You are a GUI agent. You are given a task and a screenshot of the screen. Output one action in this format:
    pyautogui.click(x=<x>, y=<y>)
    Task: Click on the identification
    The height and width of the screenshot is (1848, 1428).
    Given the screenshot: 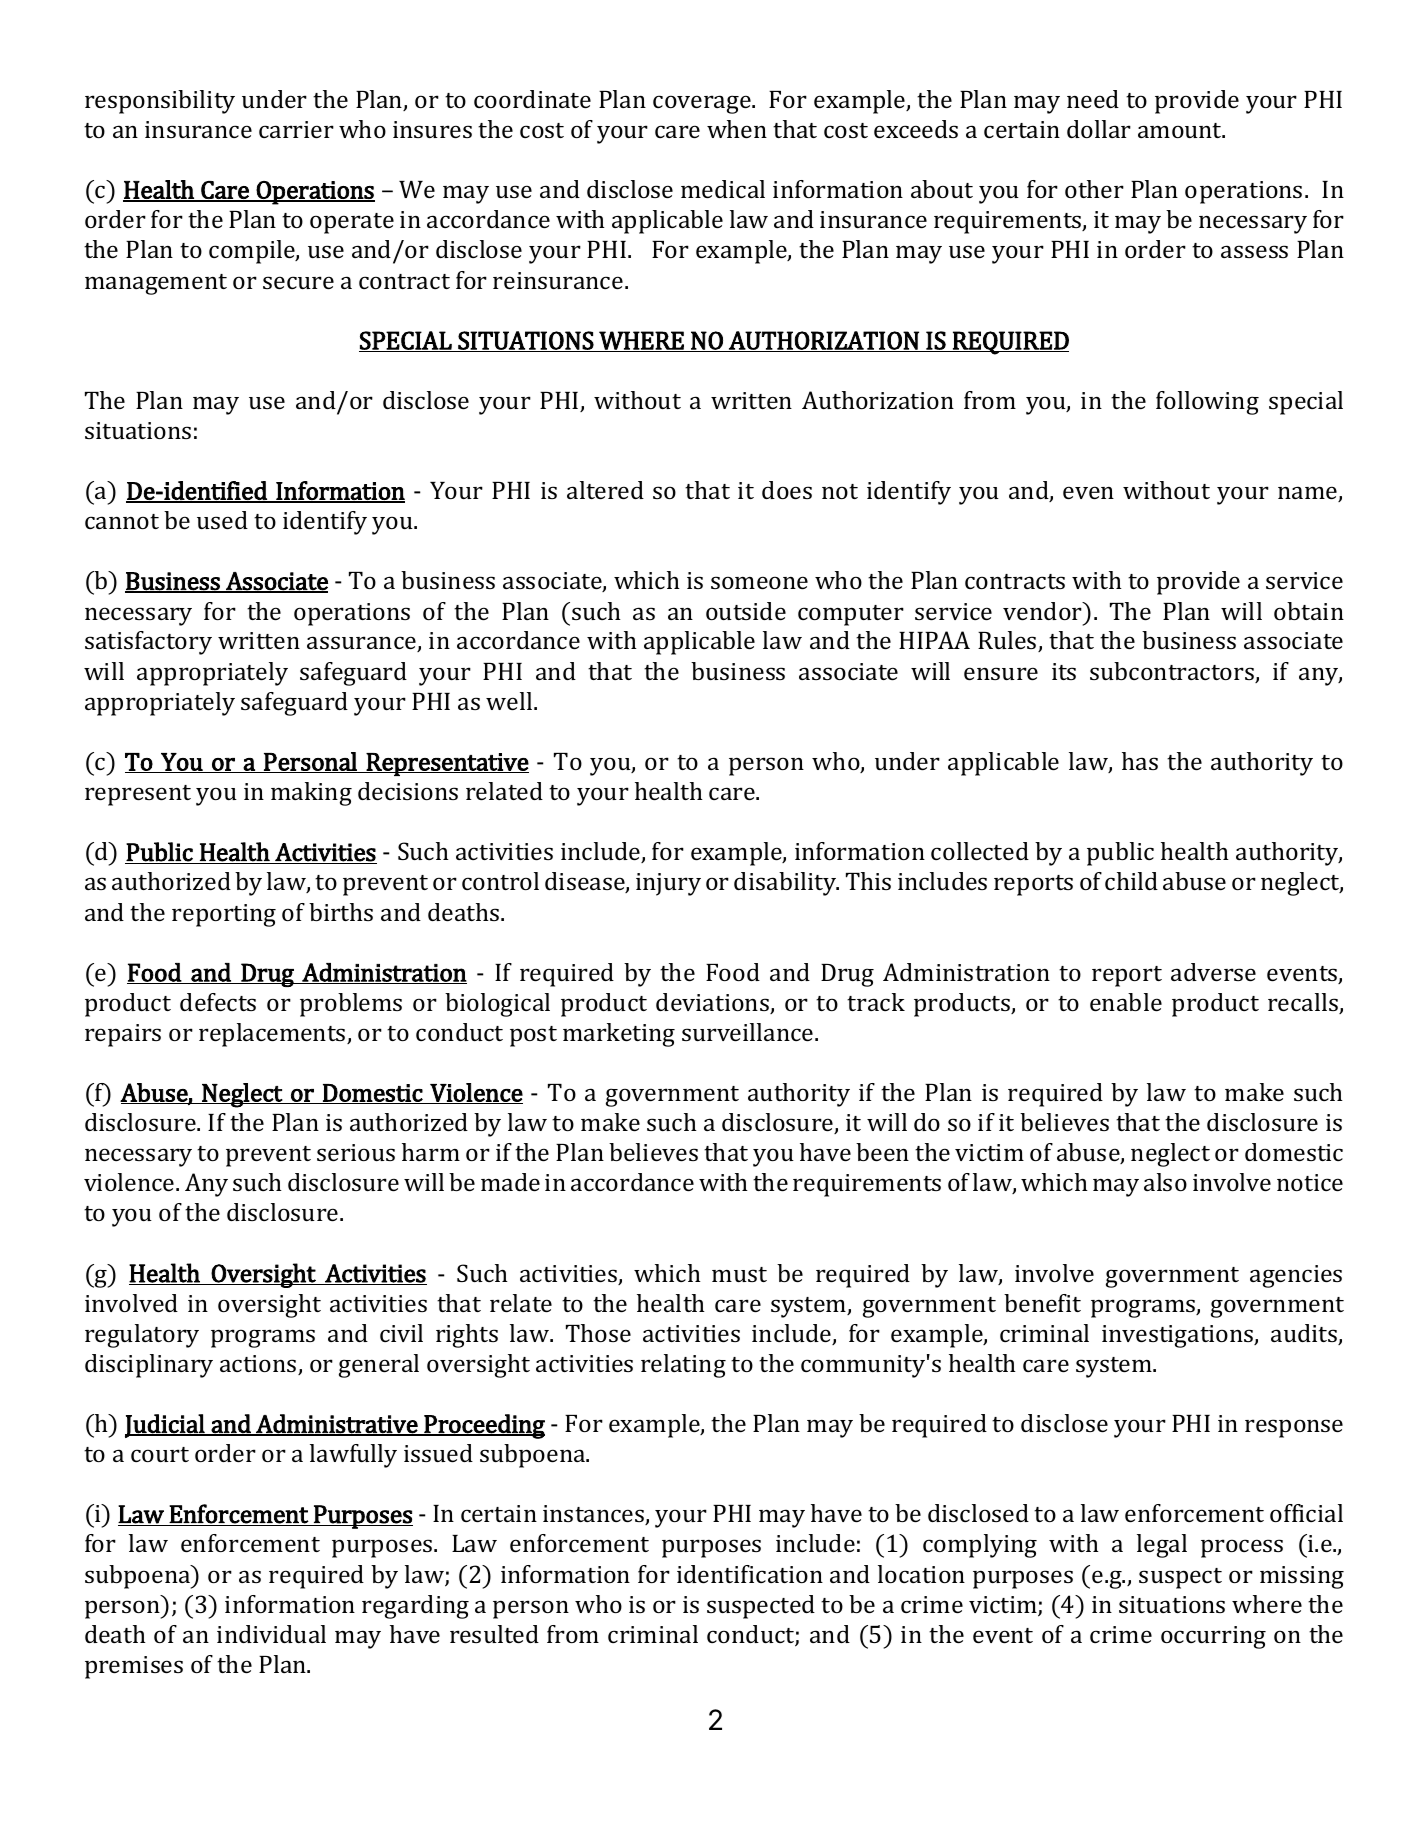 What is the action you would take?
    pyautogui.click(x=750, y=1574)
